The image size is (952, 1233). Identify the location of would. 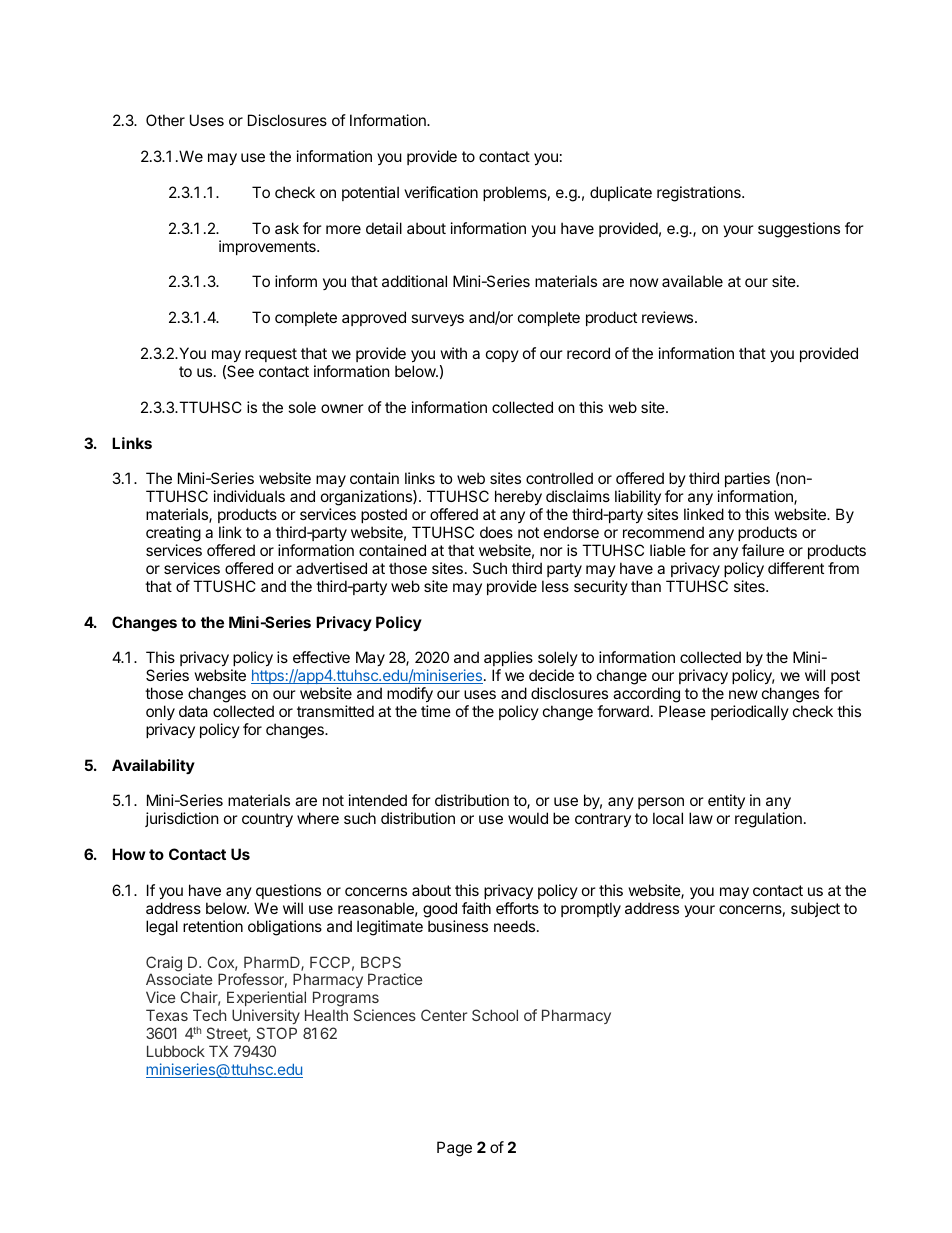
(528, 818).
